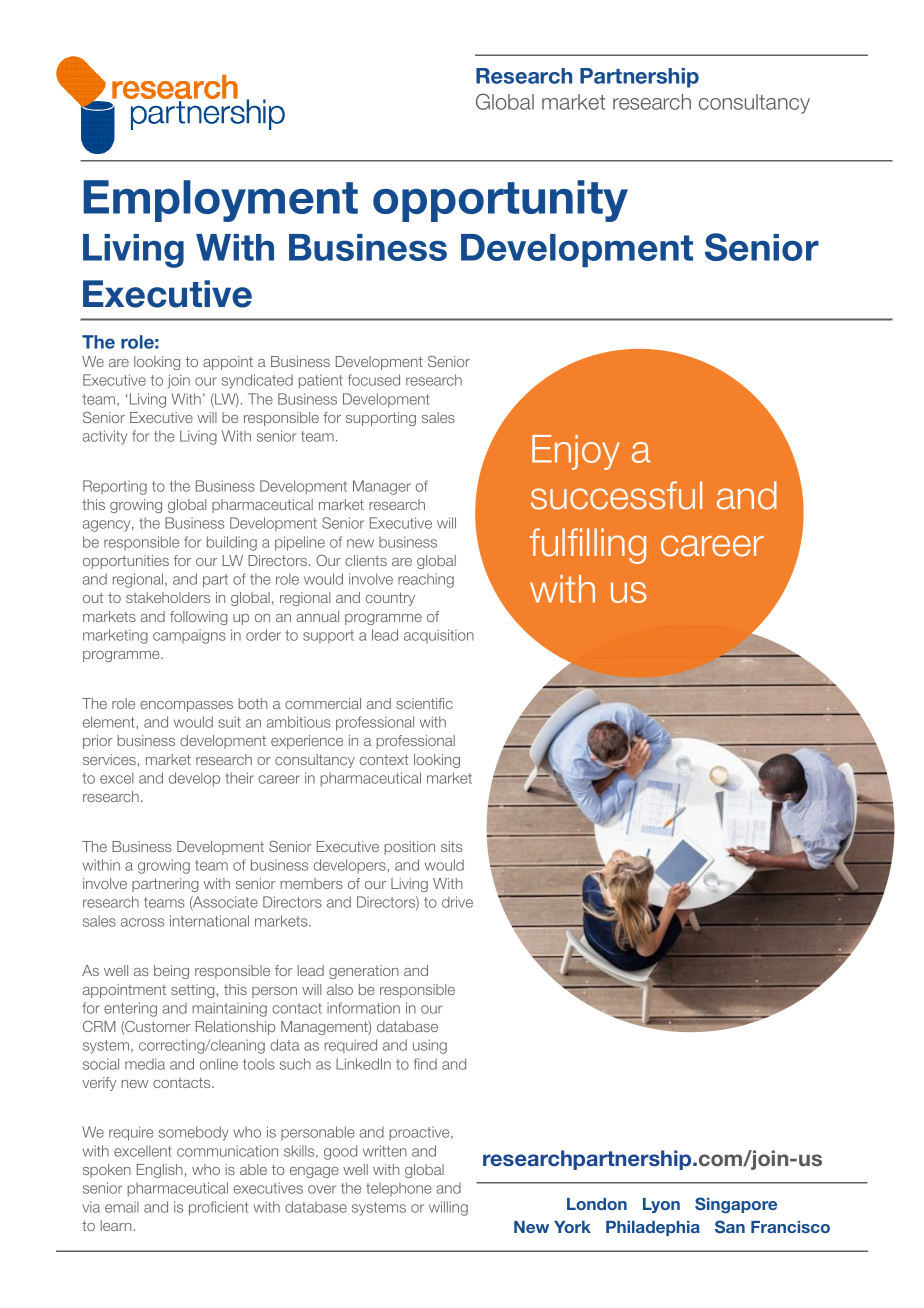  Describe the element at coordinates (220, 201) in the screenshot. I see `Employment` at that location.
